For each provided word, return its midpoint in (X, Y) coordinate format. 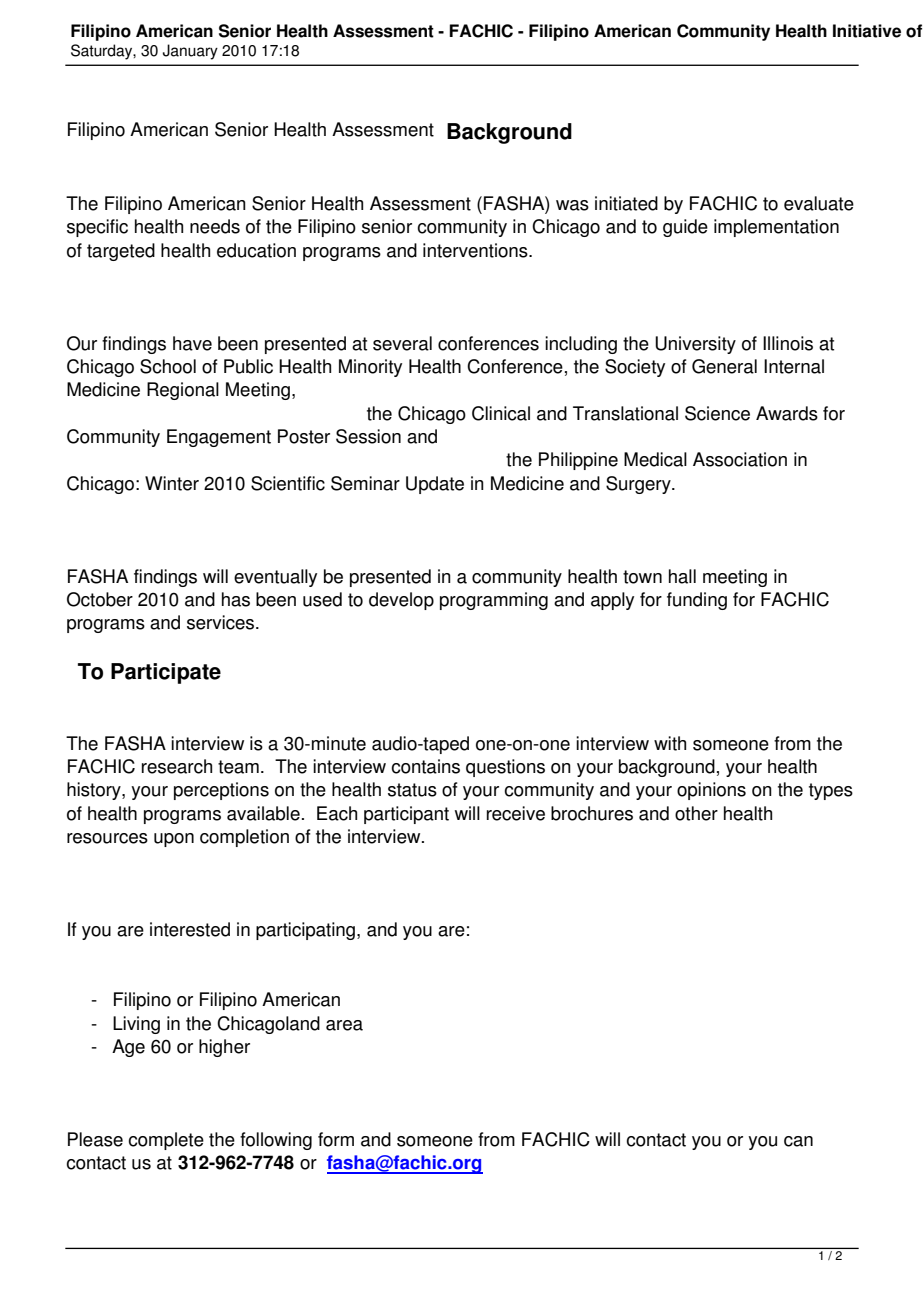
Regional (183, 391)
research (177, 766)
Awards (787, 413)
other (696, 813)
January (190, 52)
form (336, 1139)
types (831, 791)
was (572, 205)
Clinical (501, 413)
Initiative (867, 31)
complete (166, 1141)
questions (505, 768)
